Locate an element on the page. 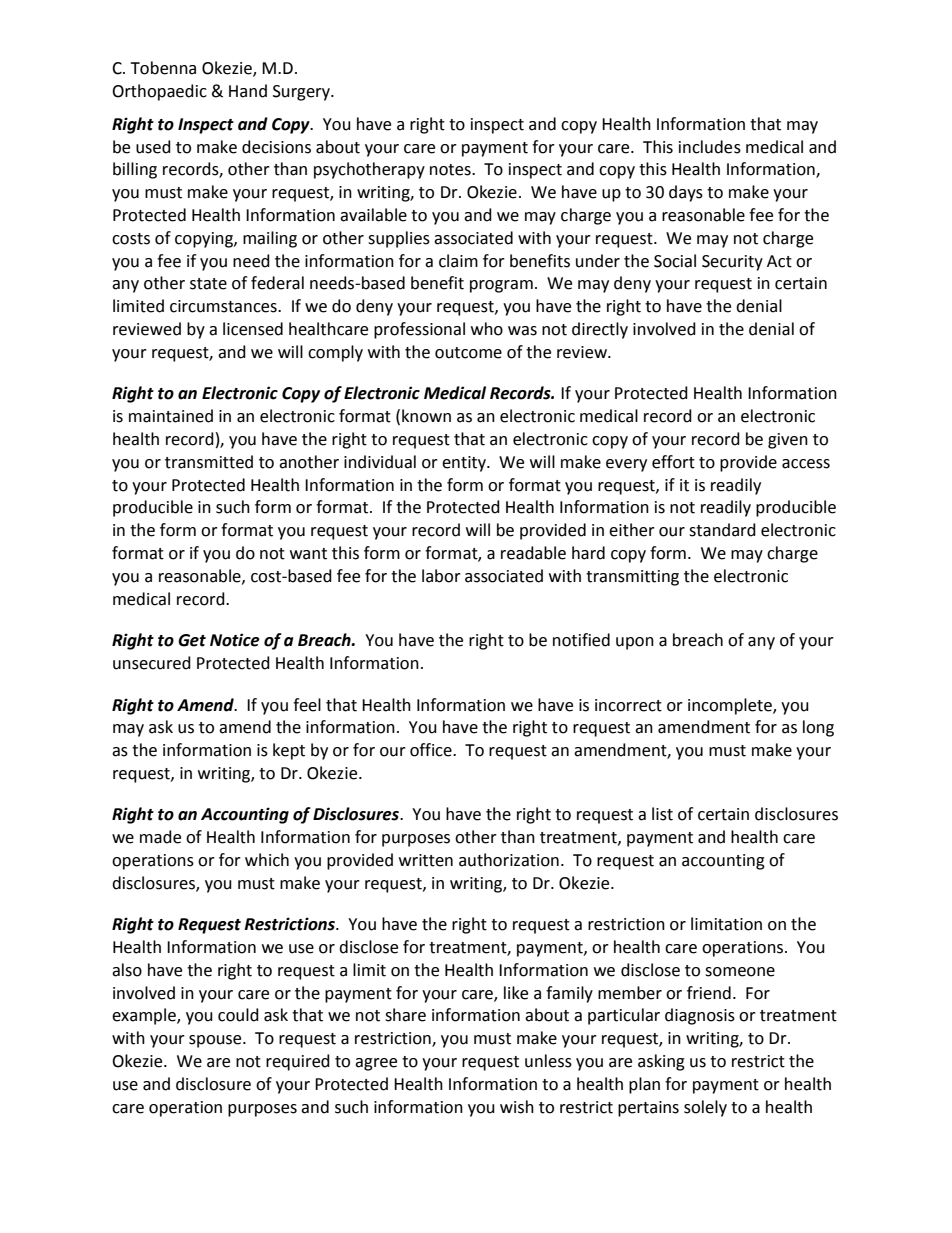  wish is located at coordinates (517, 1107).
